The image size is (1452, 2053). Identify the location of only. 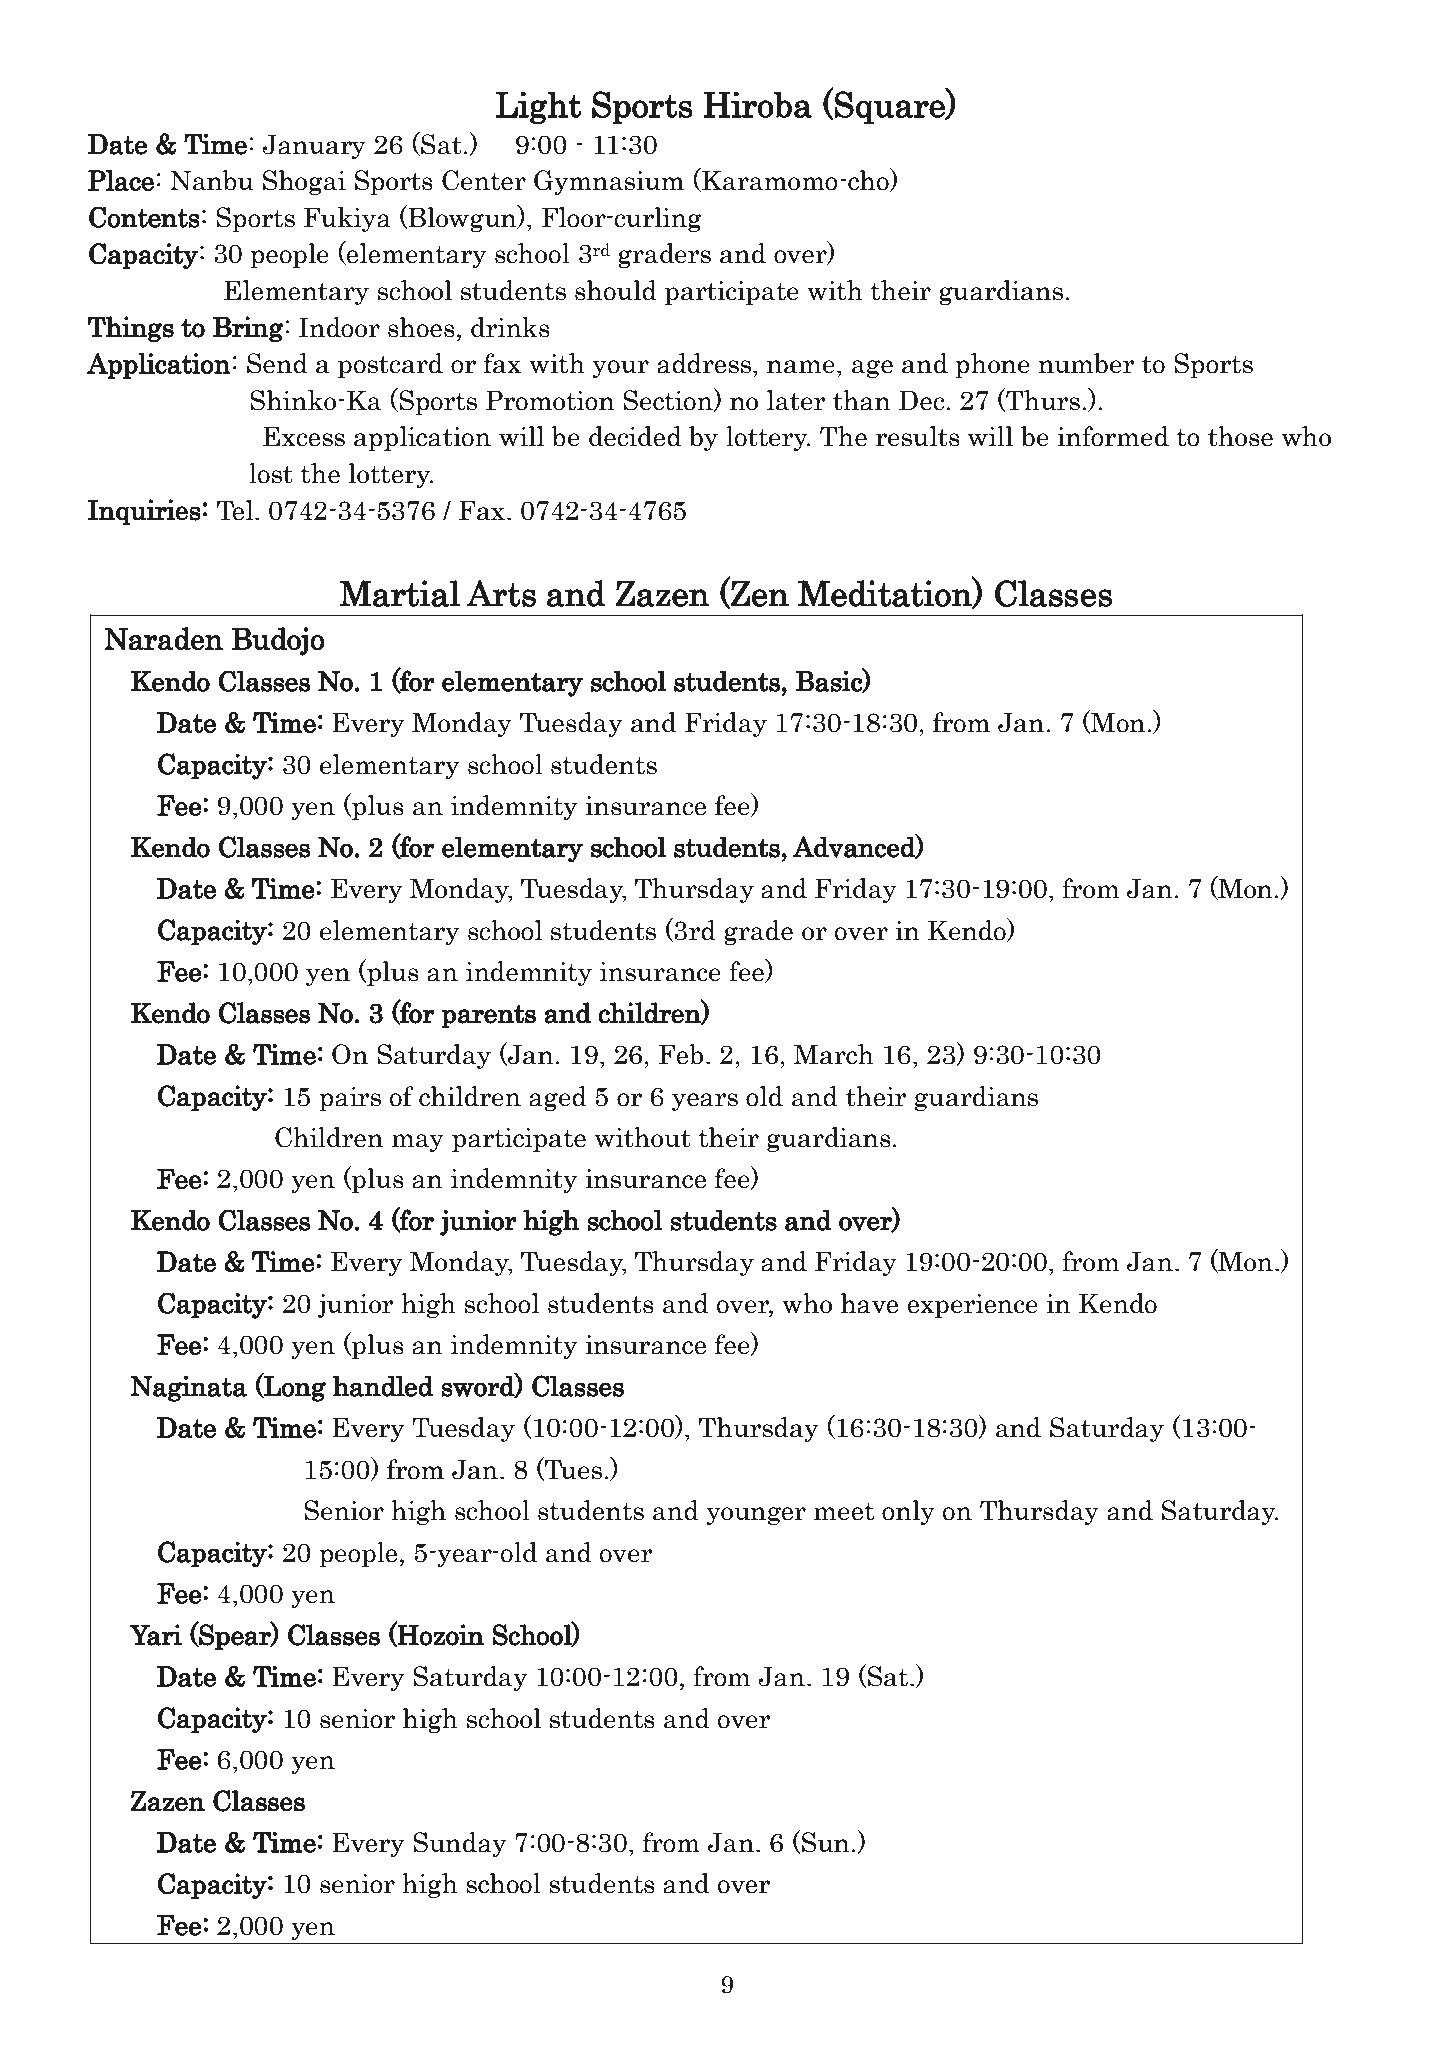
(908, 1512).
